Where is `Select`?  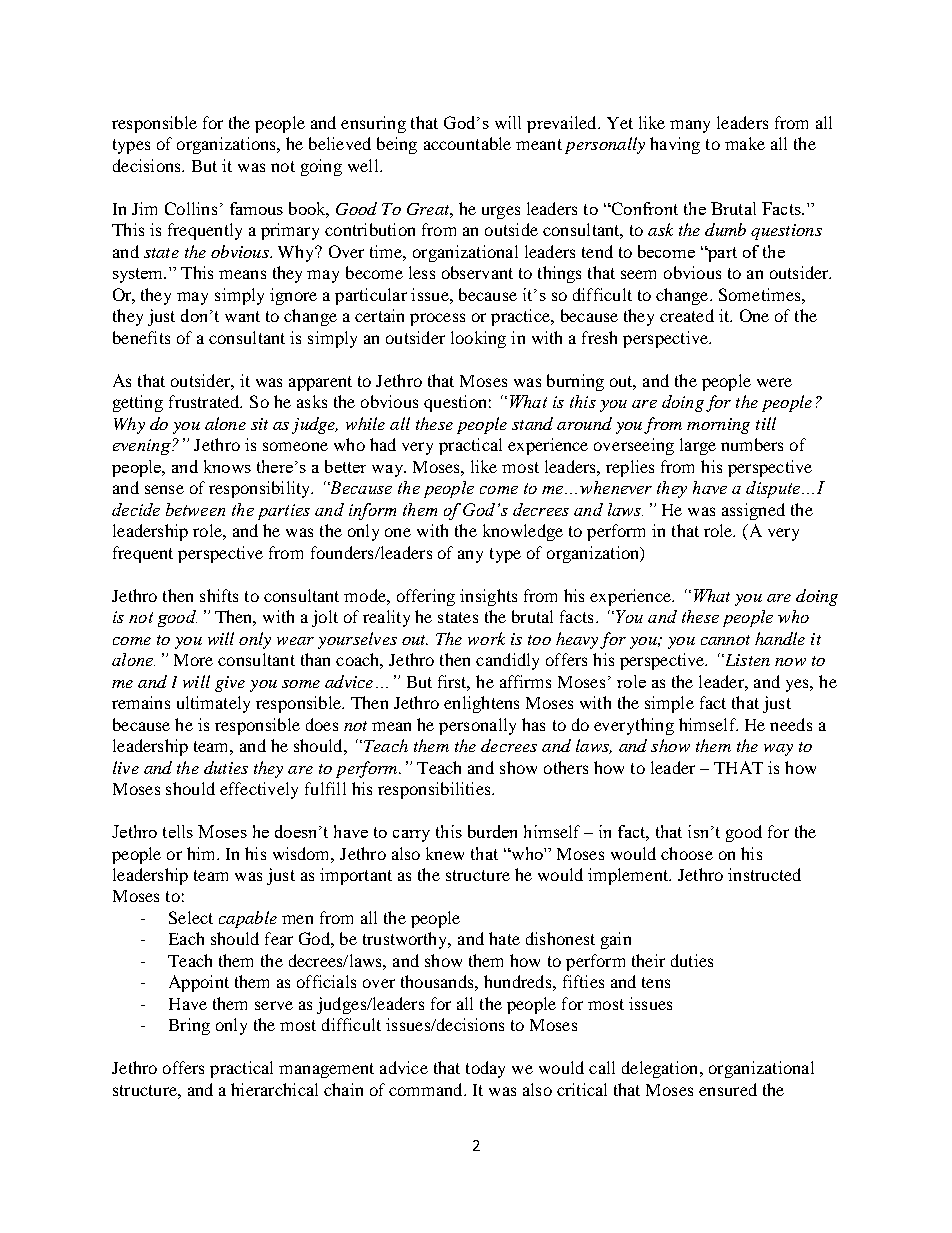 Select is located at coordinates (191, 917).
